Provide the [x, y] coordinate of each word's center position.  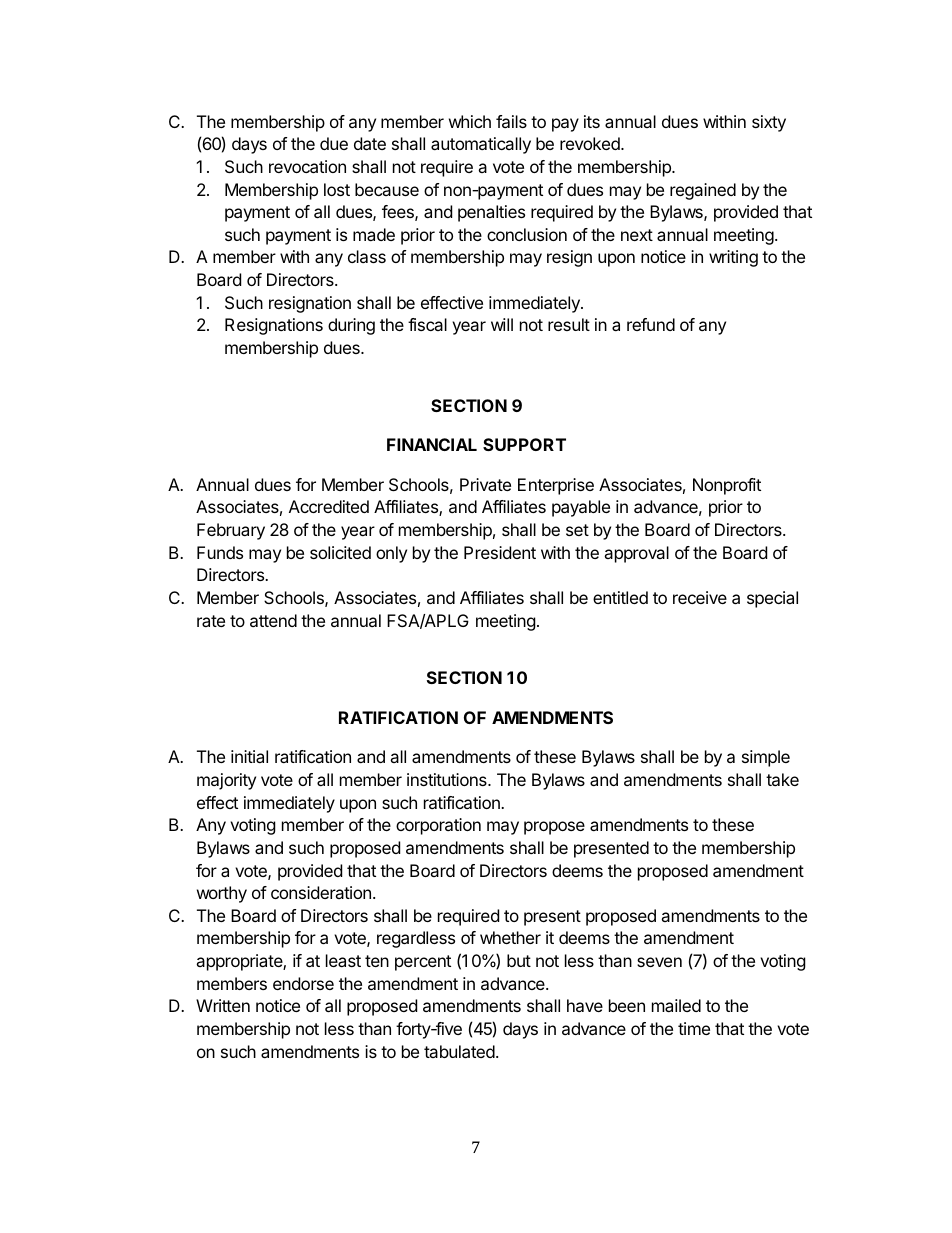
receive [700, 597]
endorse [303, 983]
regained [703, 191]
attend [273, 620]
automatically [481, 145]
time [694, 1028]
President [500, 552]
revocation [307, 166]
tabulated [459, 1051]
